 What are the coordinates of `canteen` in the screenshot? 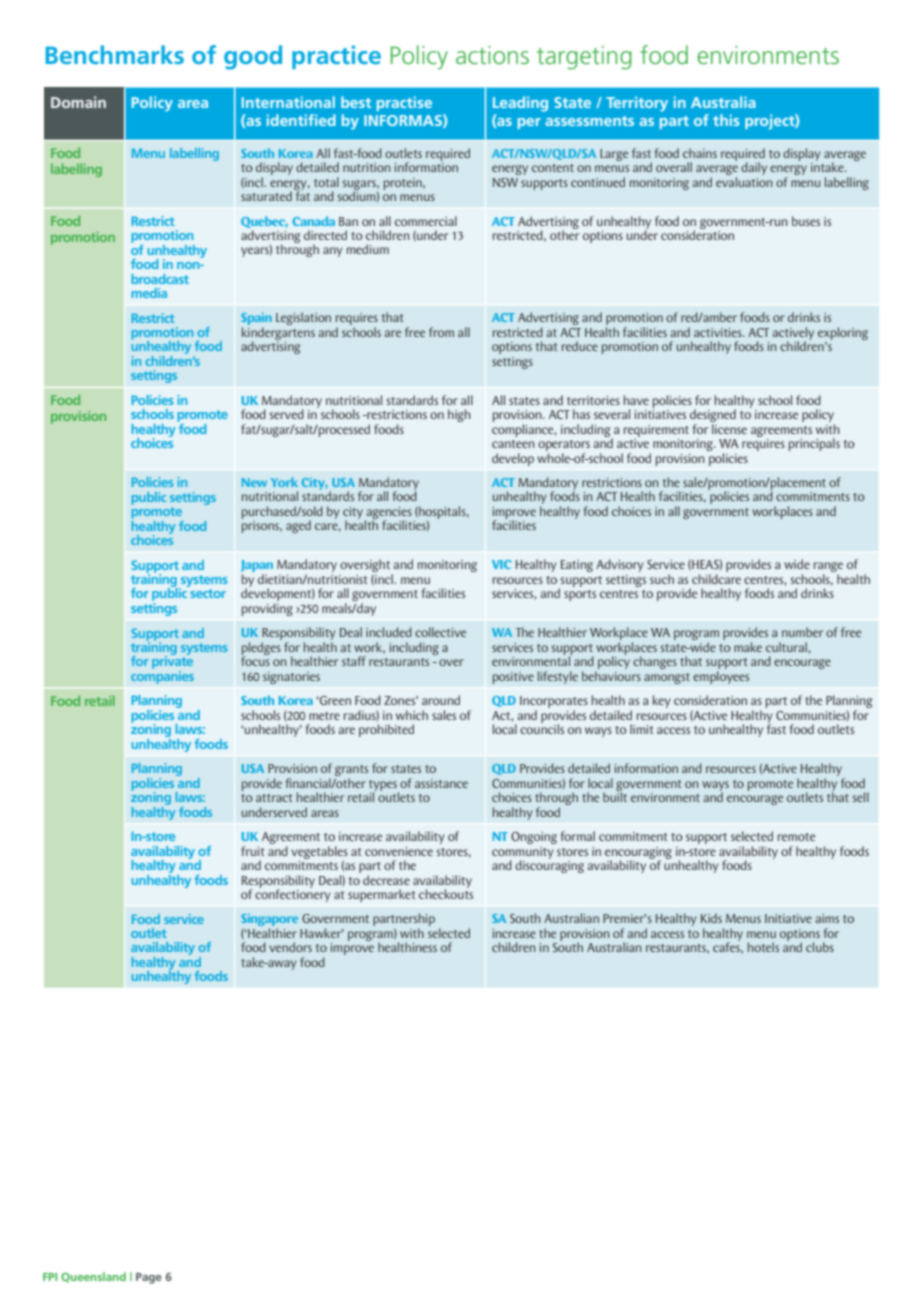 It's located at (513, 444).
